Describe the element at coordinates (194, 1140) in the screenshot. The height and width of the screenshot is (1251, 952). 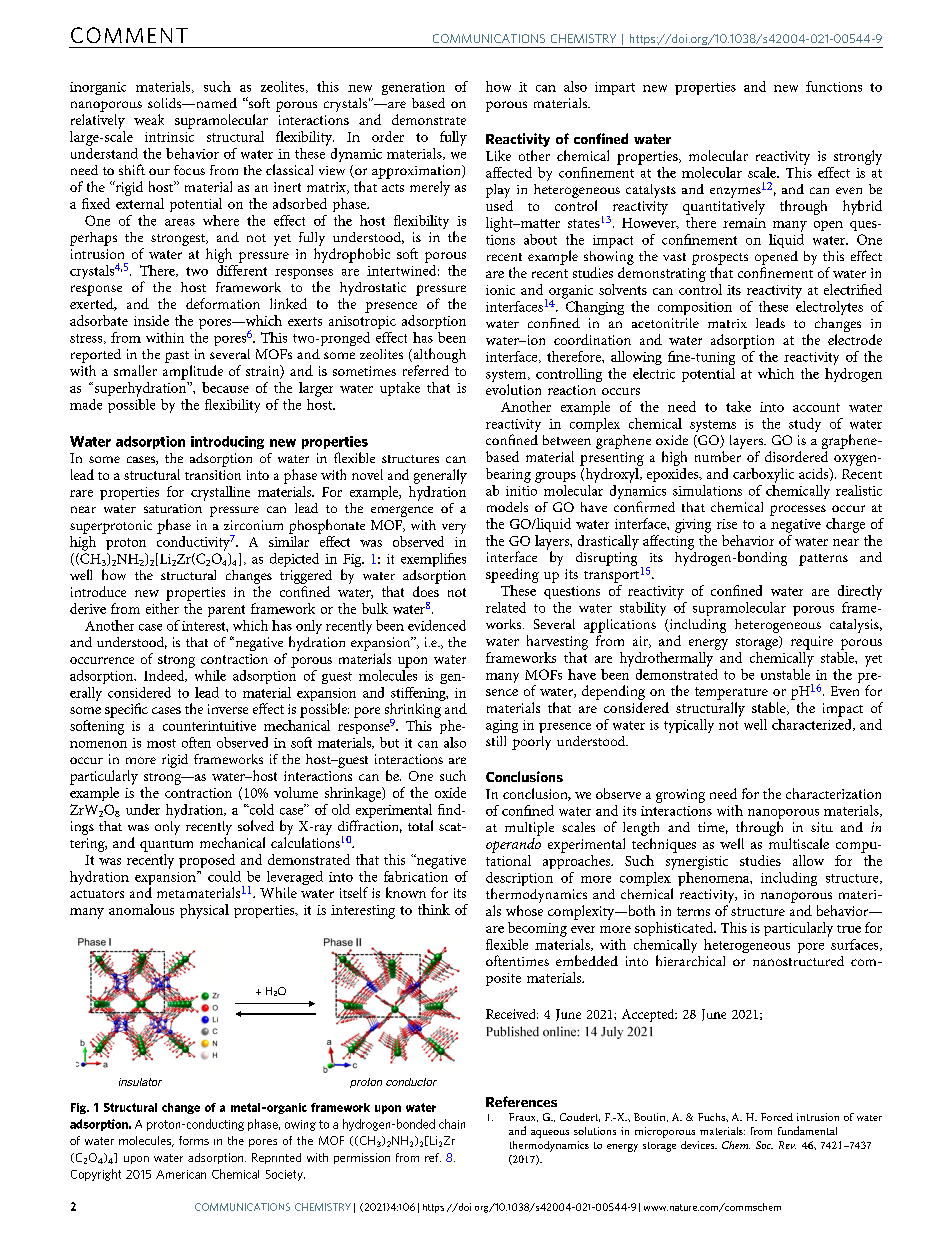
I see `forms` at that location.
